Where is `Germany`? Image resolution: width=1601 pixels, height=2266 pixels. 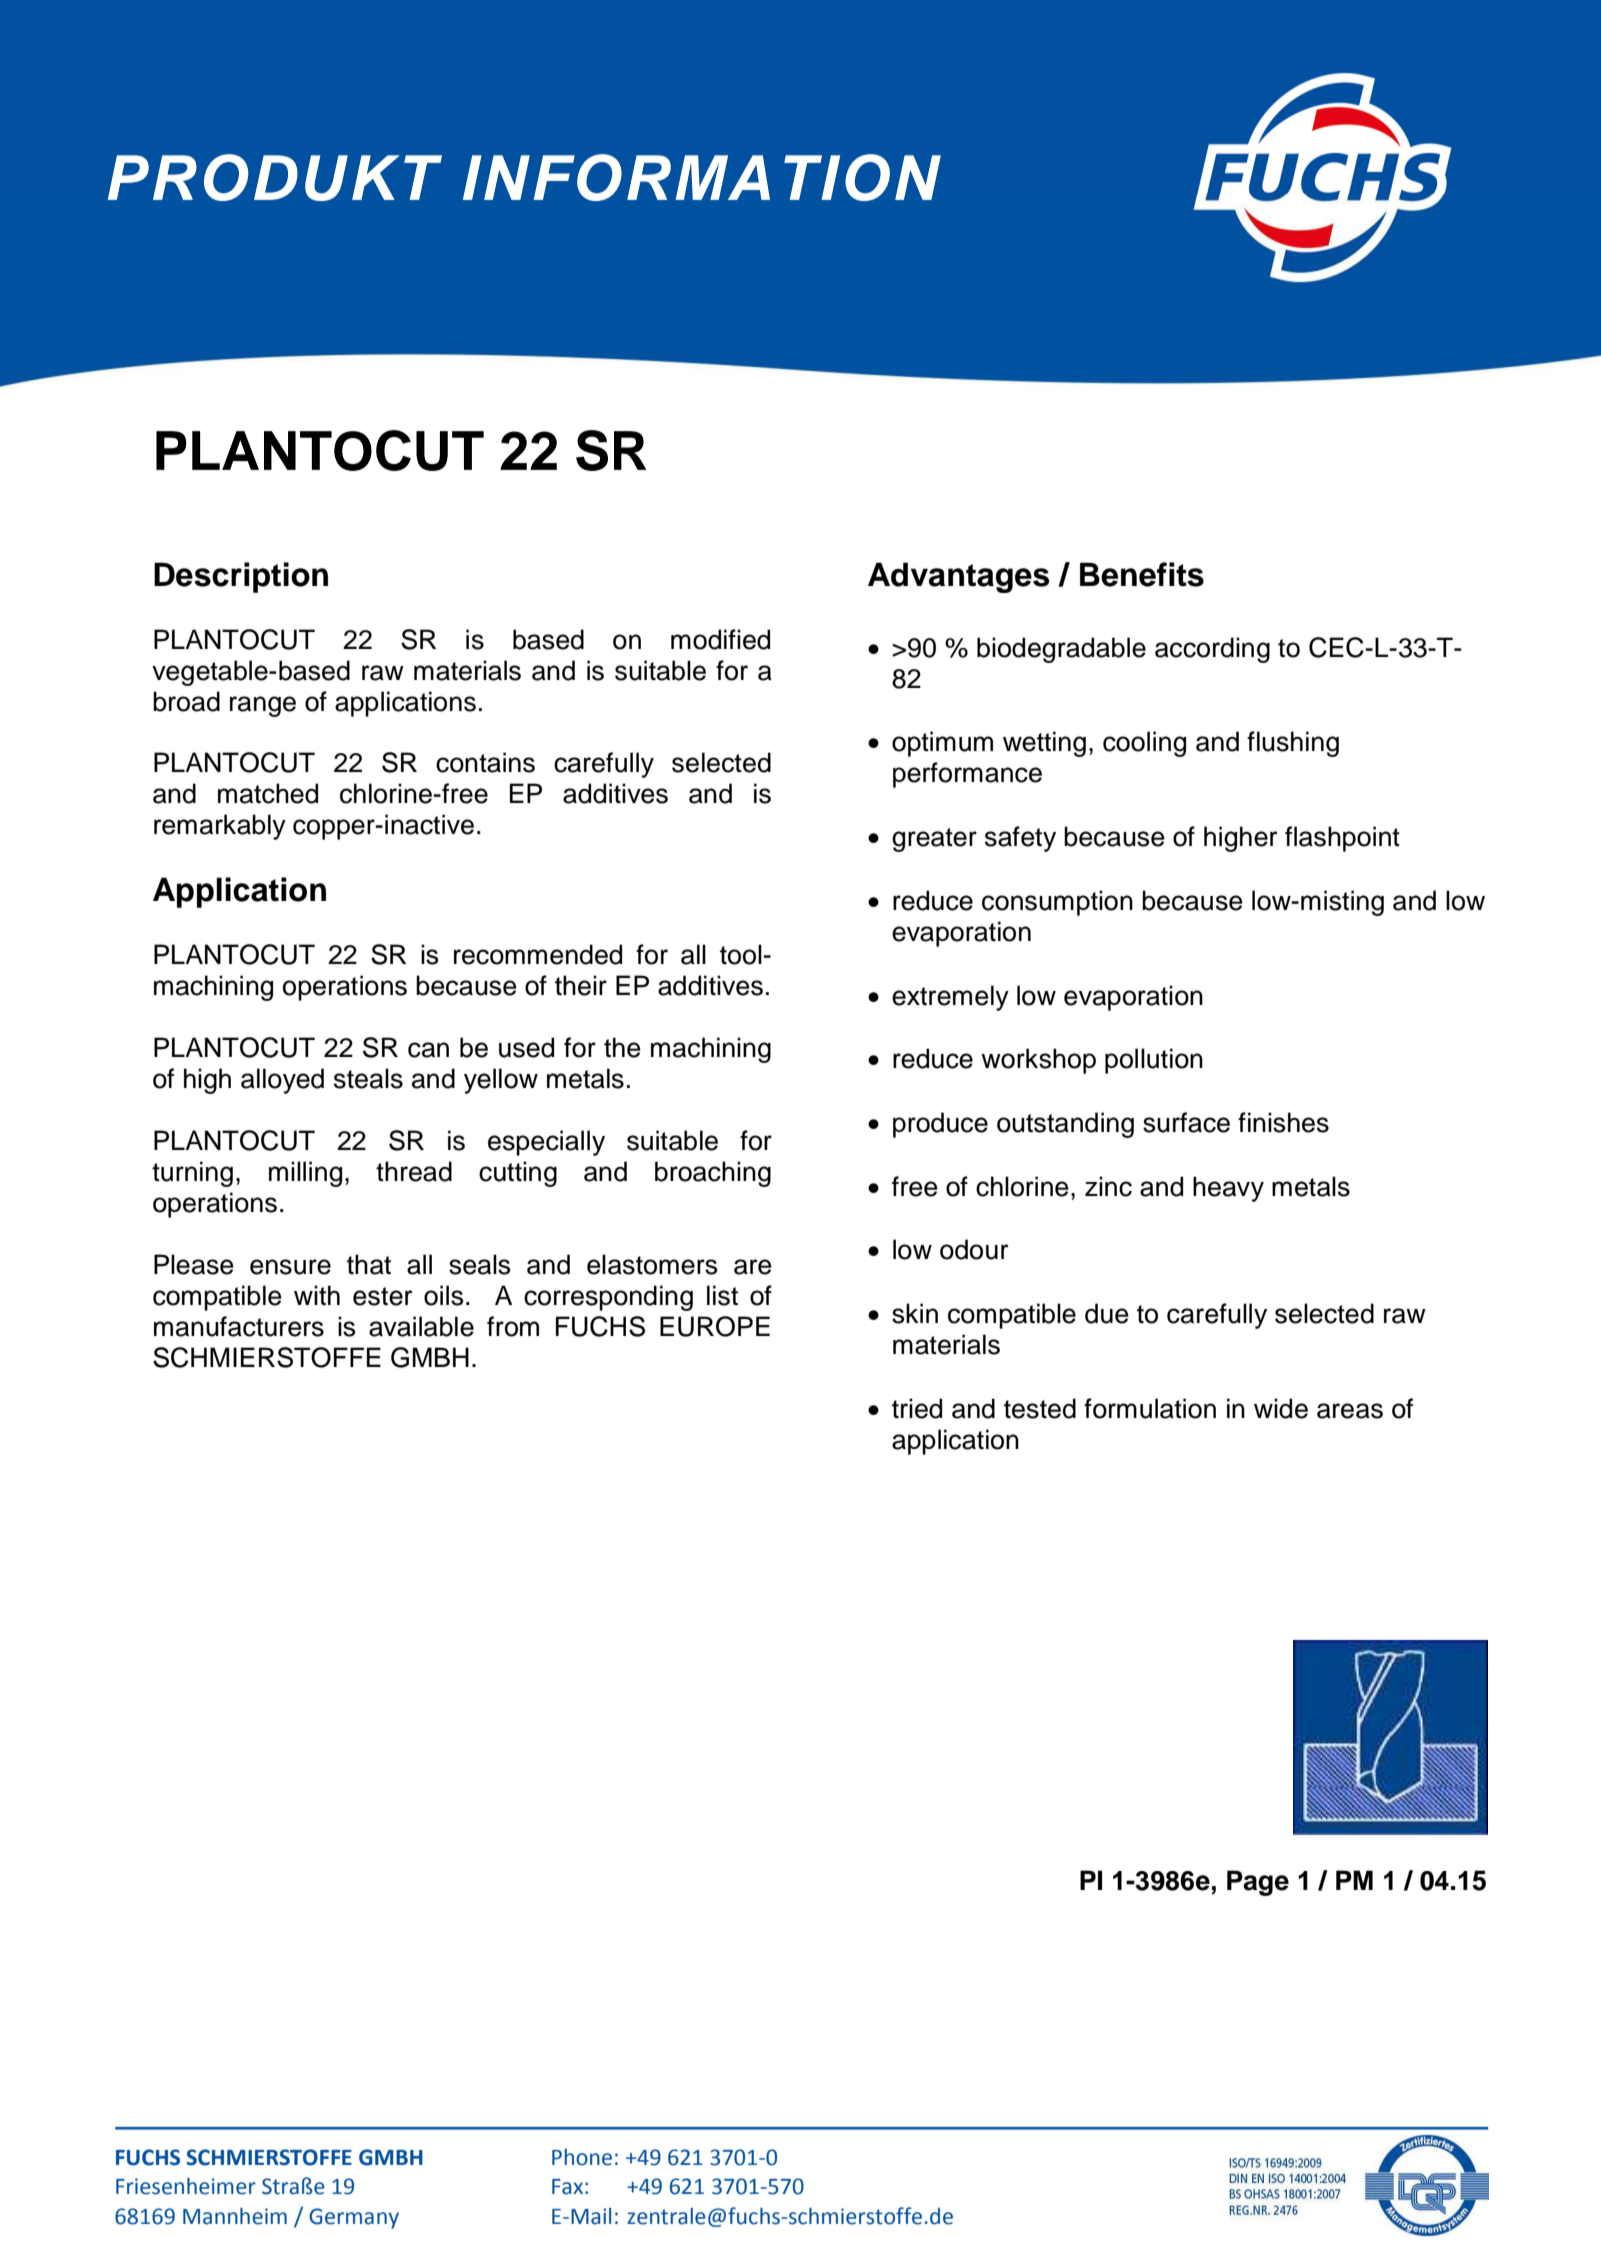
Germany is located at coordinates (354, 2218).
